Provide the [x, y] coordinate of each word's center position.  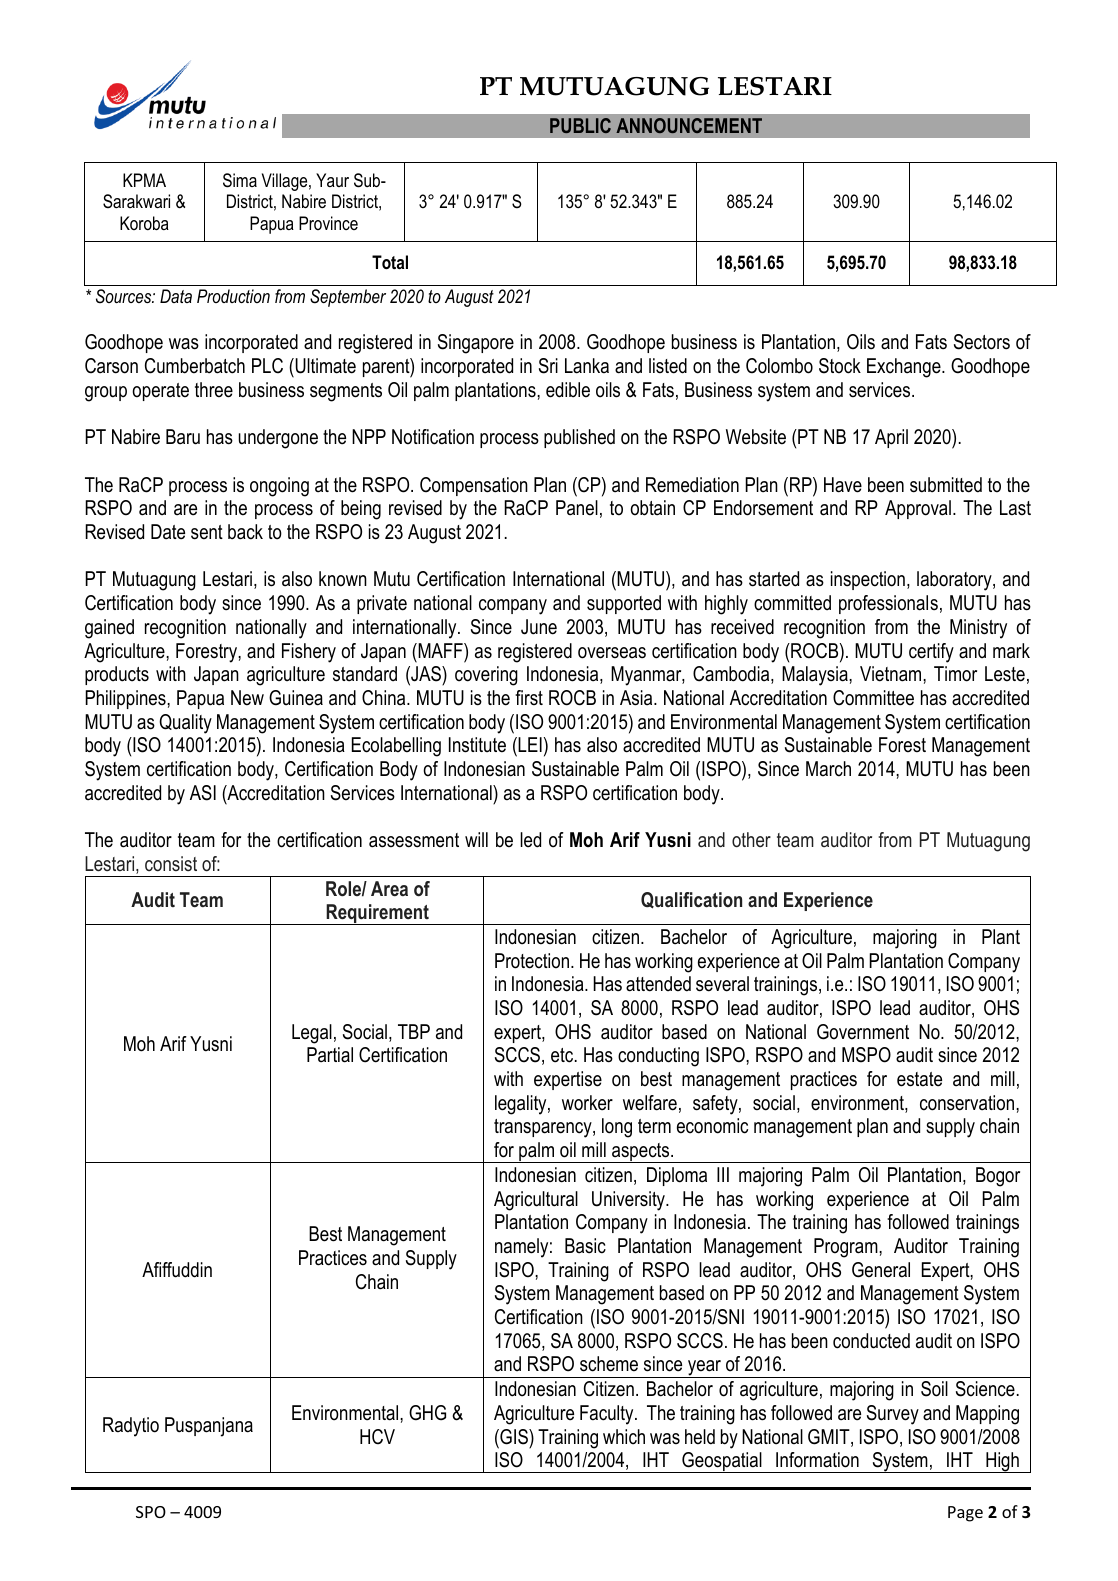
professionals [888, 604]
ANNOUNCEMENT [689, 125]
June [539, 627]
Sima [240, 180]
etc [563, 1055]
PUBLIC [580, 125]
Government [863, 1032]
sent [207, 532]
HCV [377, 1437]
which [624, 1437]
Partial [330, 1055]
